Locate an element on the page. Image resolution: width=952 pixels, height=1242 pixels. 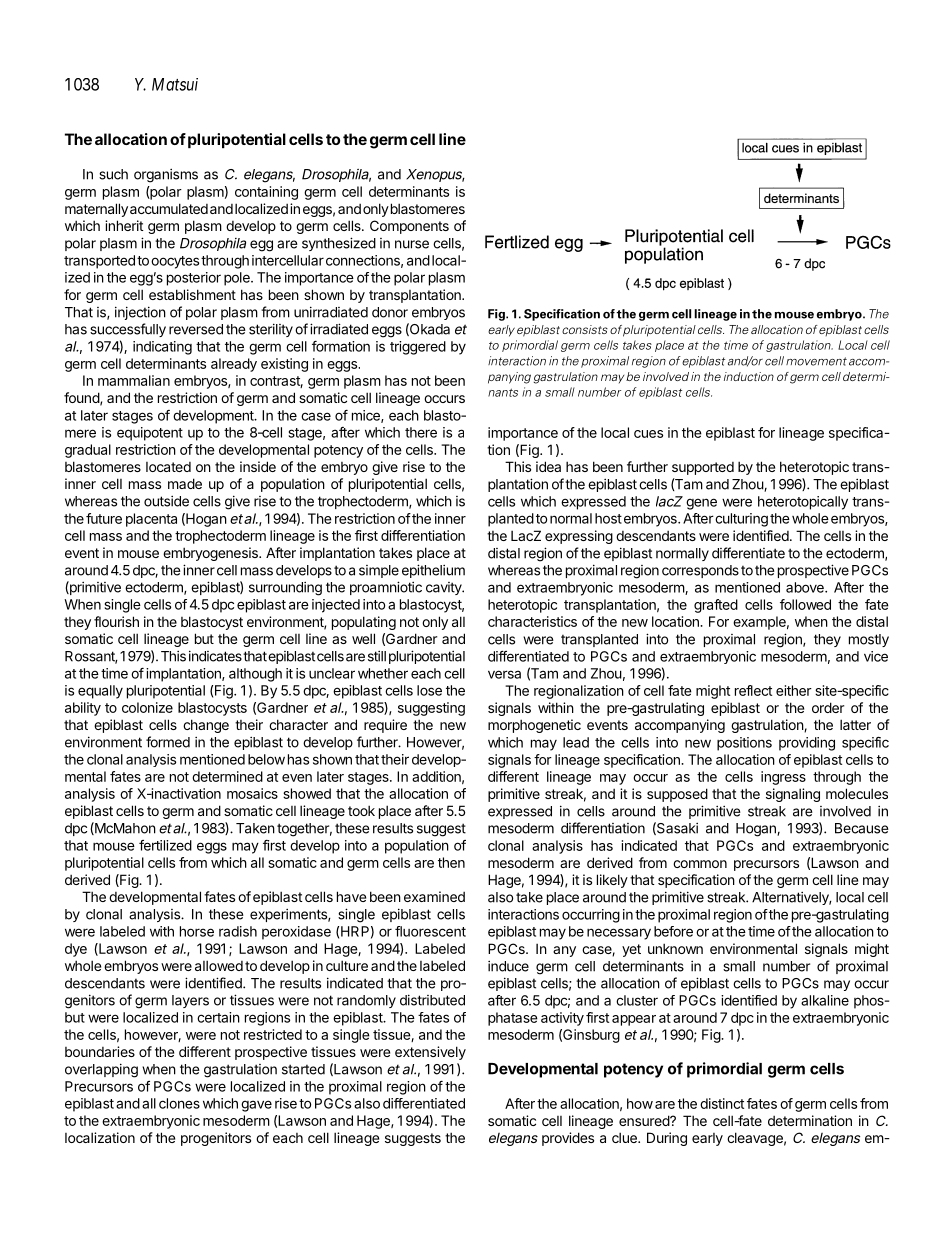
nurse is located at coordinates (412, 244).
